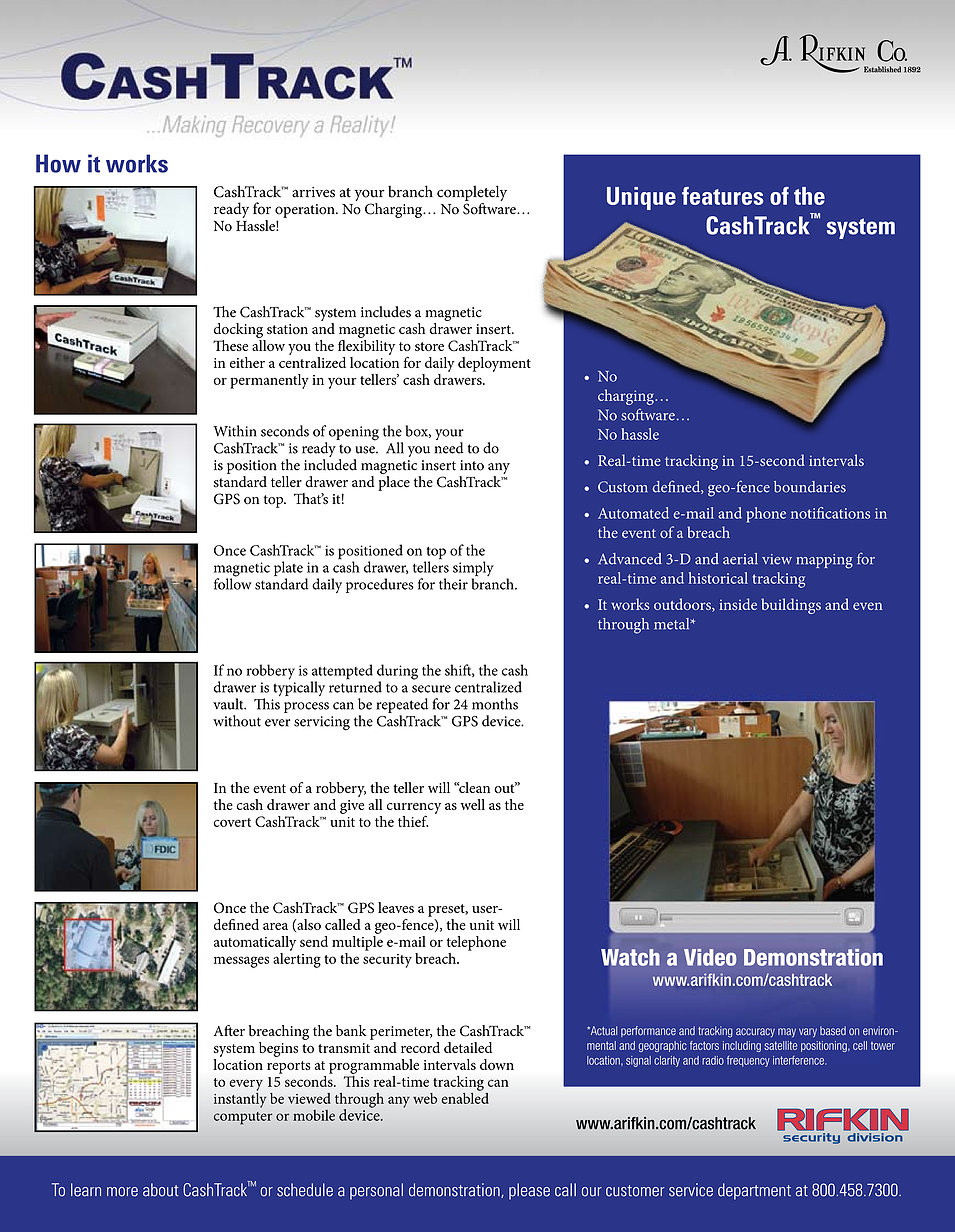 The height and width of the image is (1232, 955). What do you see at coordinates (472, 194) in the image?
I see `completely` at bounding box center [472, 194].
